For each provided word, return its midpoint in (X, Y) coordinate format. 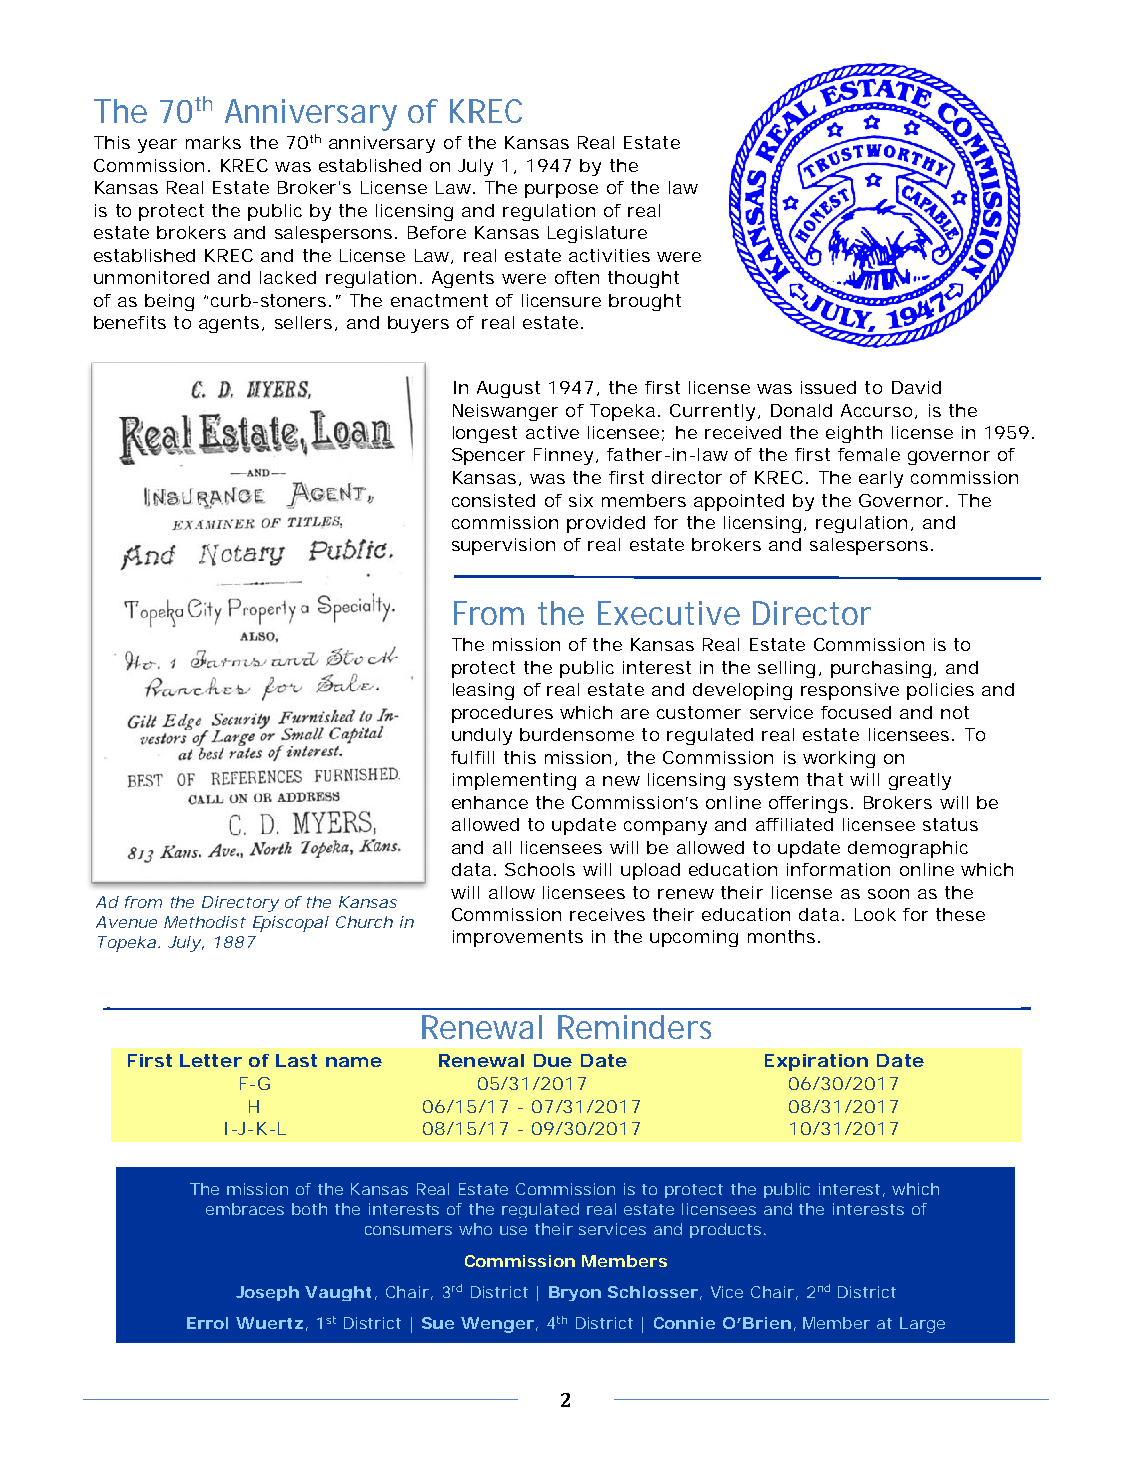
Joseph (267, 1293)
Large (922, 1325)
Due (553, 1060)
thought (643, 279)
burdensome (577, 734)
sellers (303, 322)
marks (213, 142)
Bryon (575, 1293)
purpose (561, 191)
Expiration (816, 1062)
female (869, 454)
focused (856, 712)
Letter (211, 1060)
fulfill (472, 757)
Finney (563, 456)
